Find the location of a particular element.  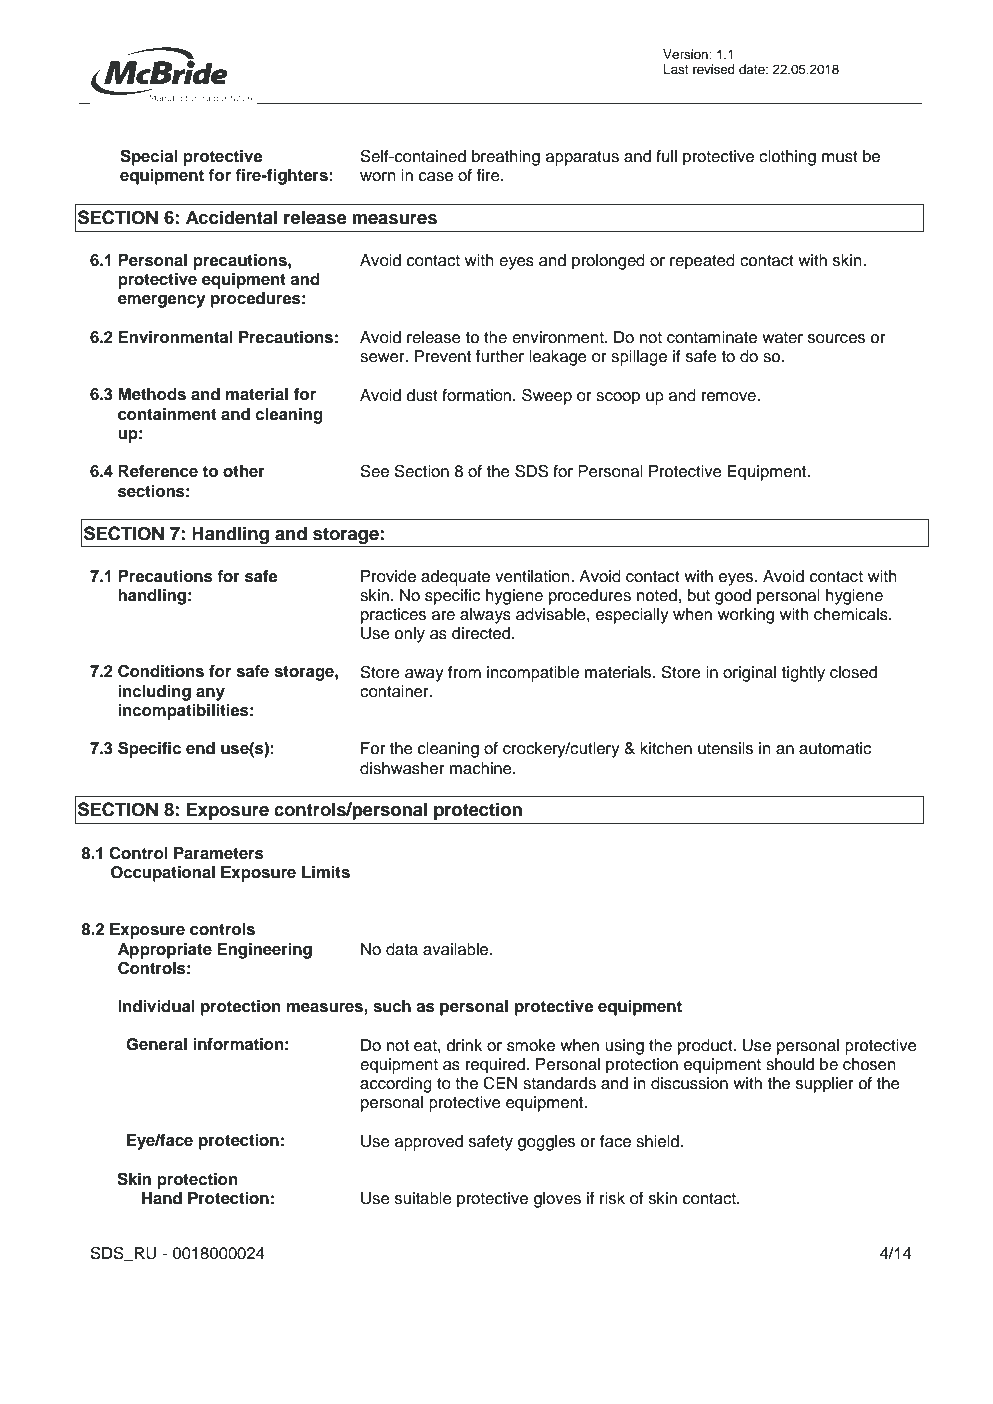

water is located at coordinates (782, 338).
